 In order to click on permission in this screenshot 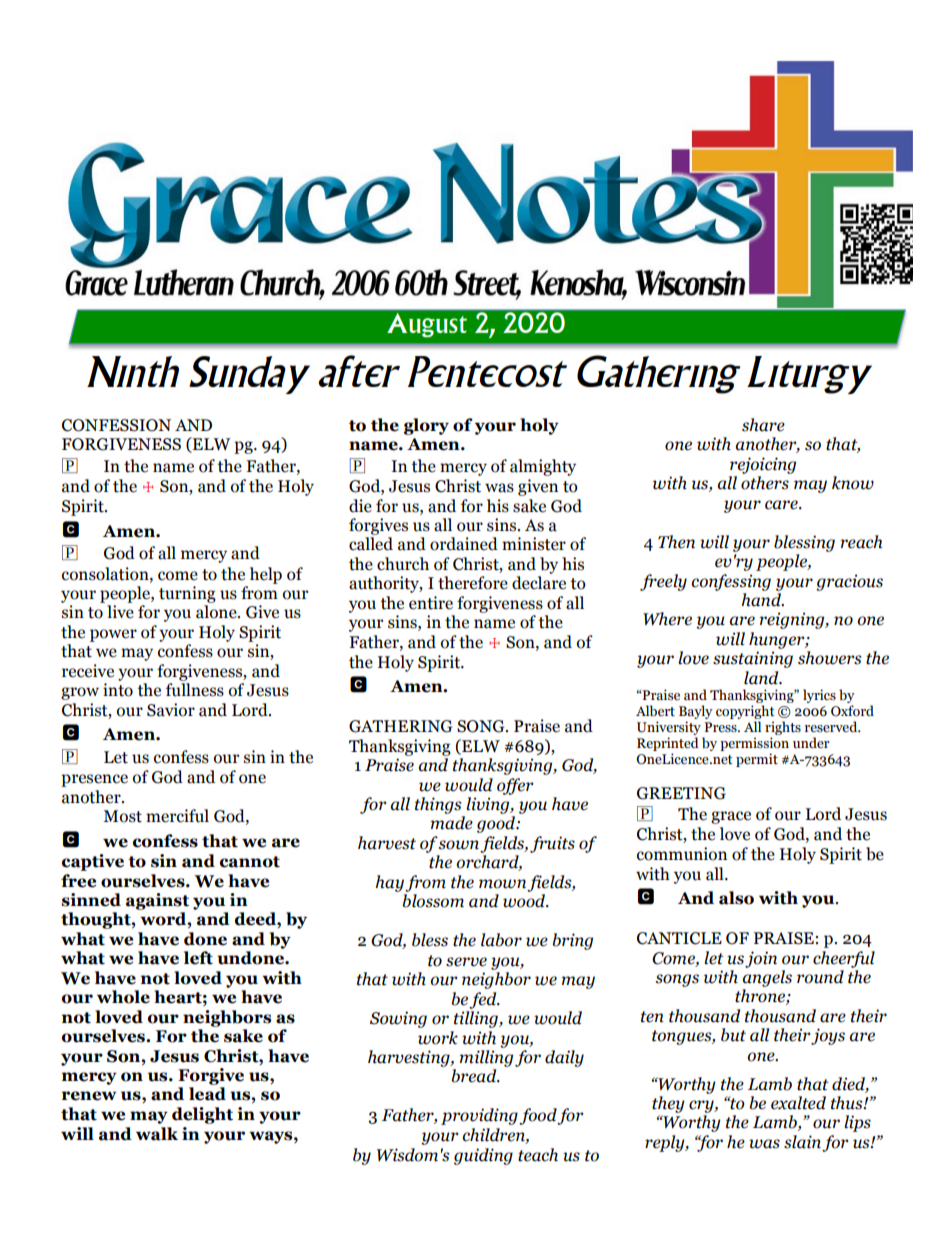, I will do `click(754, 744)`.
